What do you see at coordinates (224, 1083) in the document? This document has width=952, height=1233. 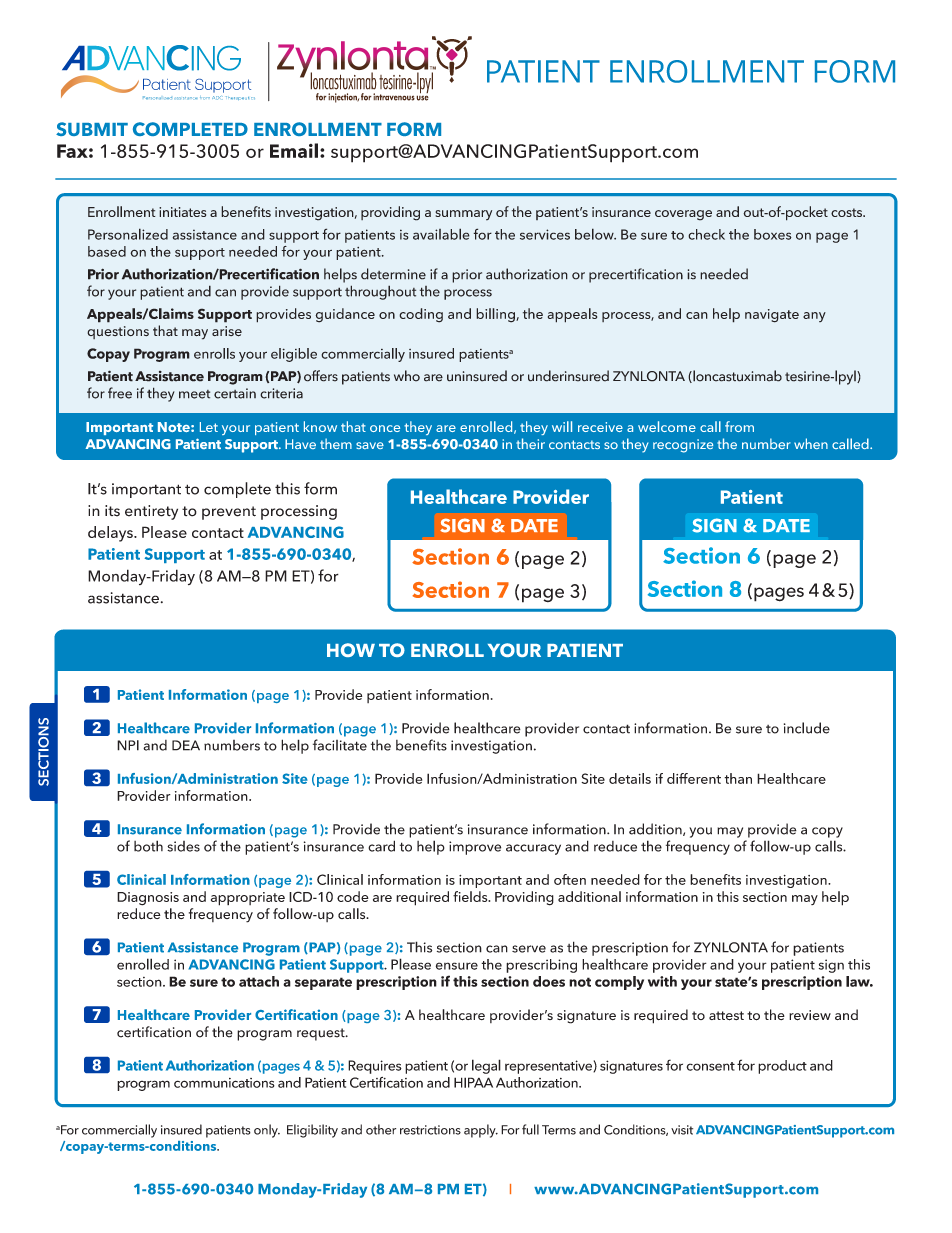 I see `communications` at bounding box center [224, 1083].
